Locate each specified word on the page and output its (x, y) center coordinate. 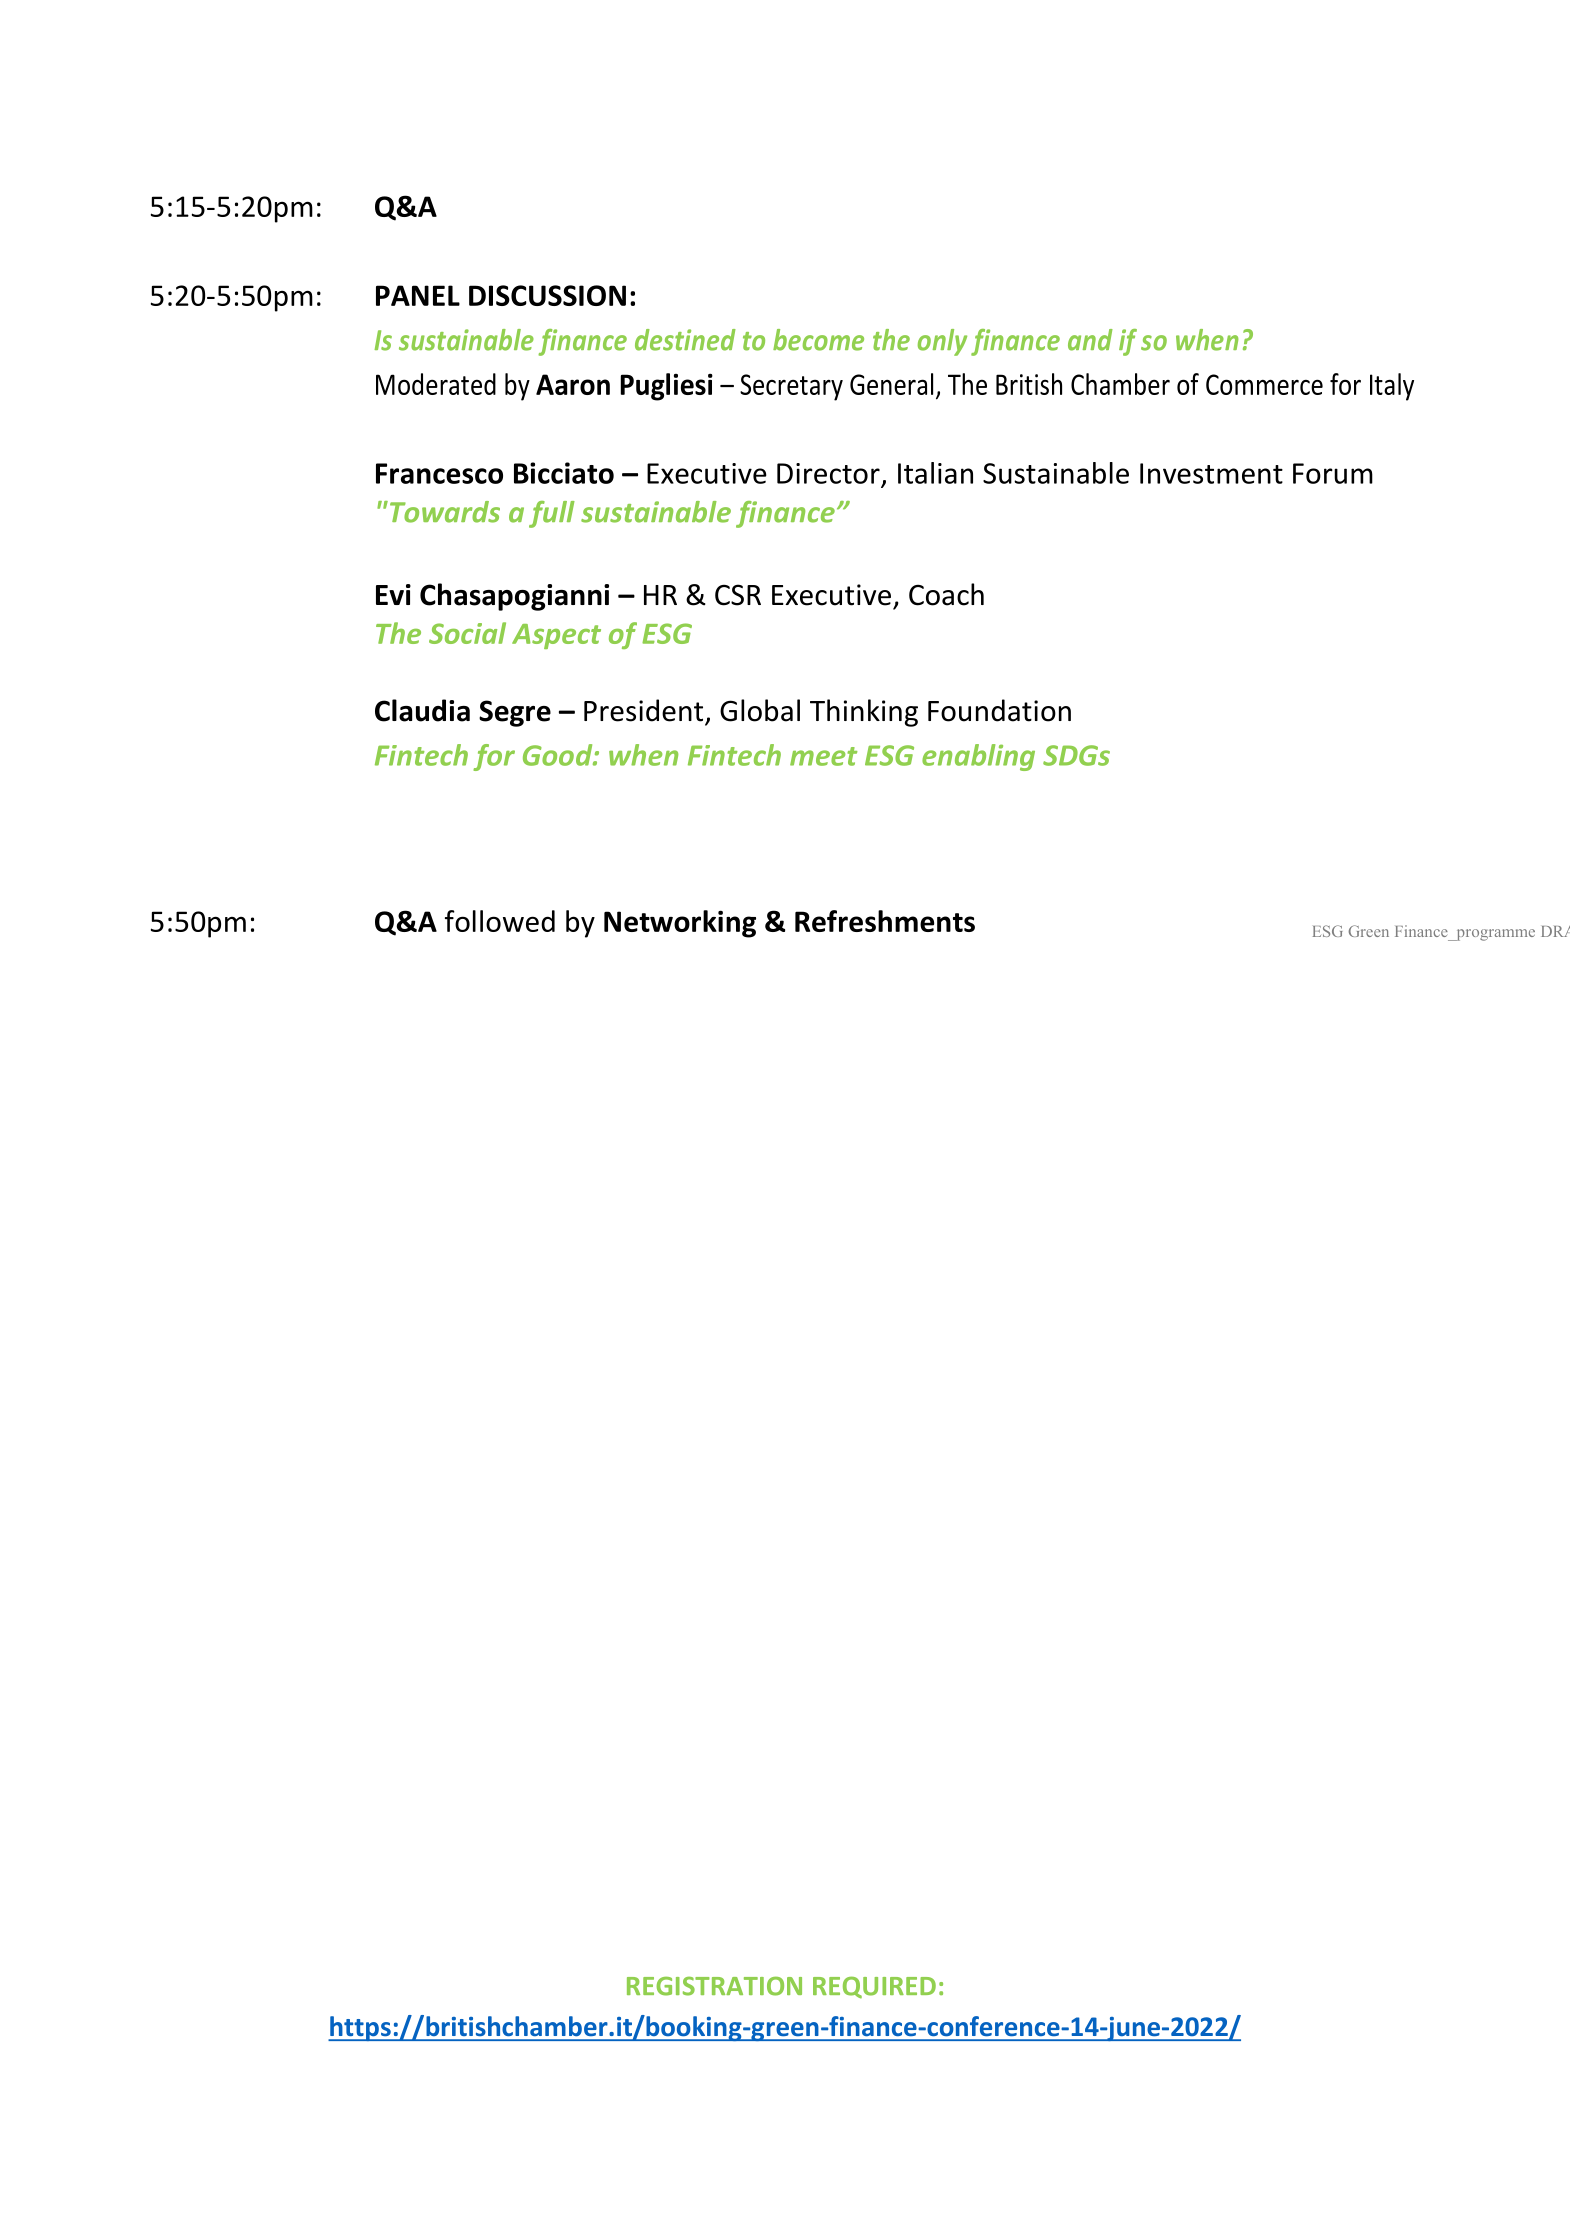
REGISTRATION (714, 1986)
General (891, 384)
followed (500, 921)
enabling (978, 757)
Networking (680, 924)
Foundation (999, 710)
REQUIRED (874, 1987)
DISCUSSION (547, 295)
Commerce (1264, 384)
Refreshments (885, 921)
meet (823, 756)
